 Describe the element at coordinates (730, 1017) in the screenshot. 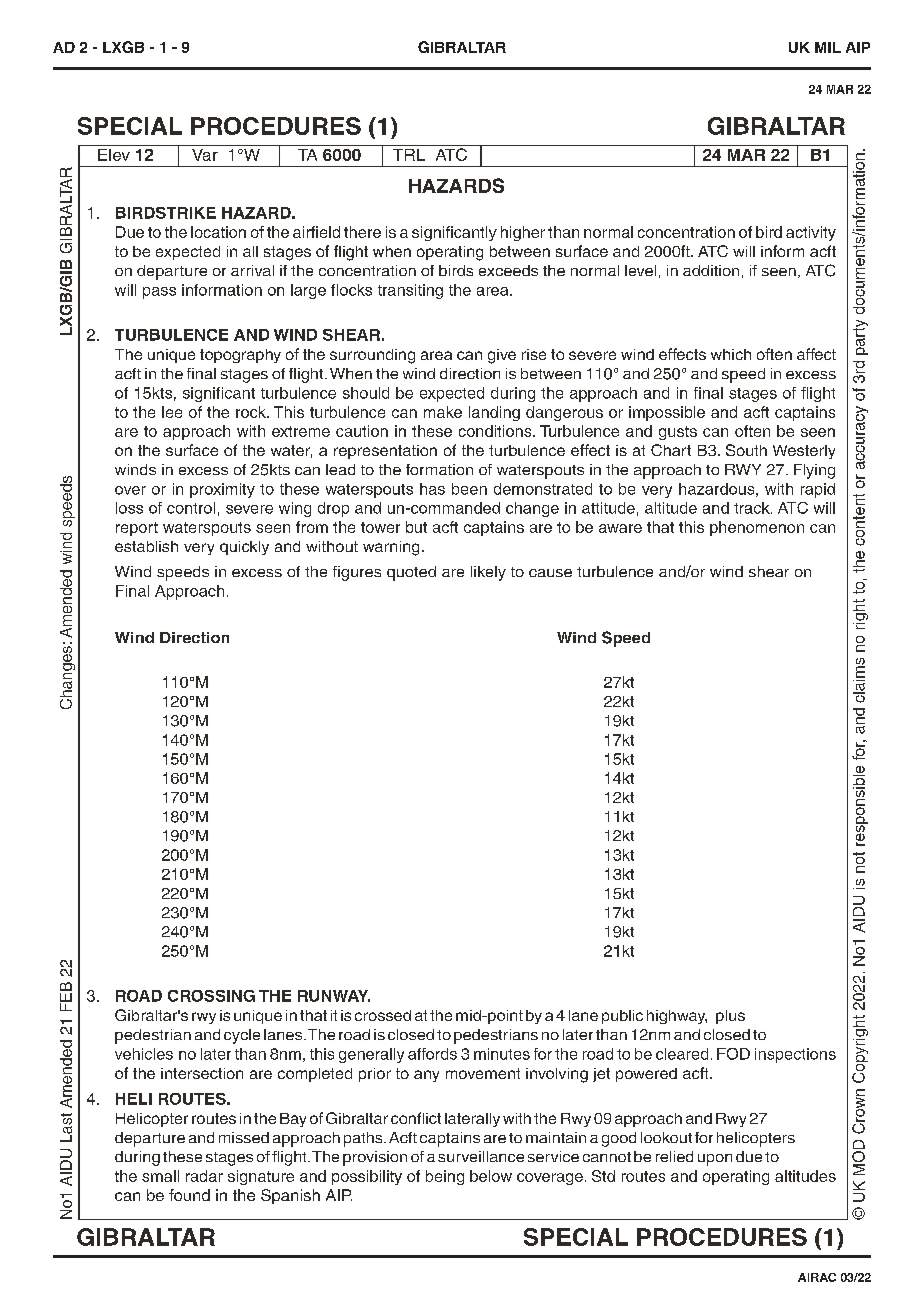

I see `plus` at that location.
